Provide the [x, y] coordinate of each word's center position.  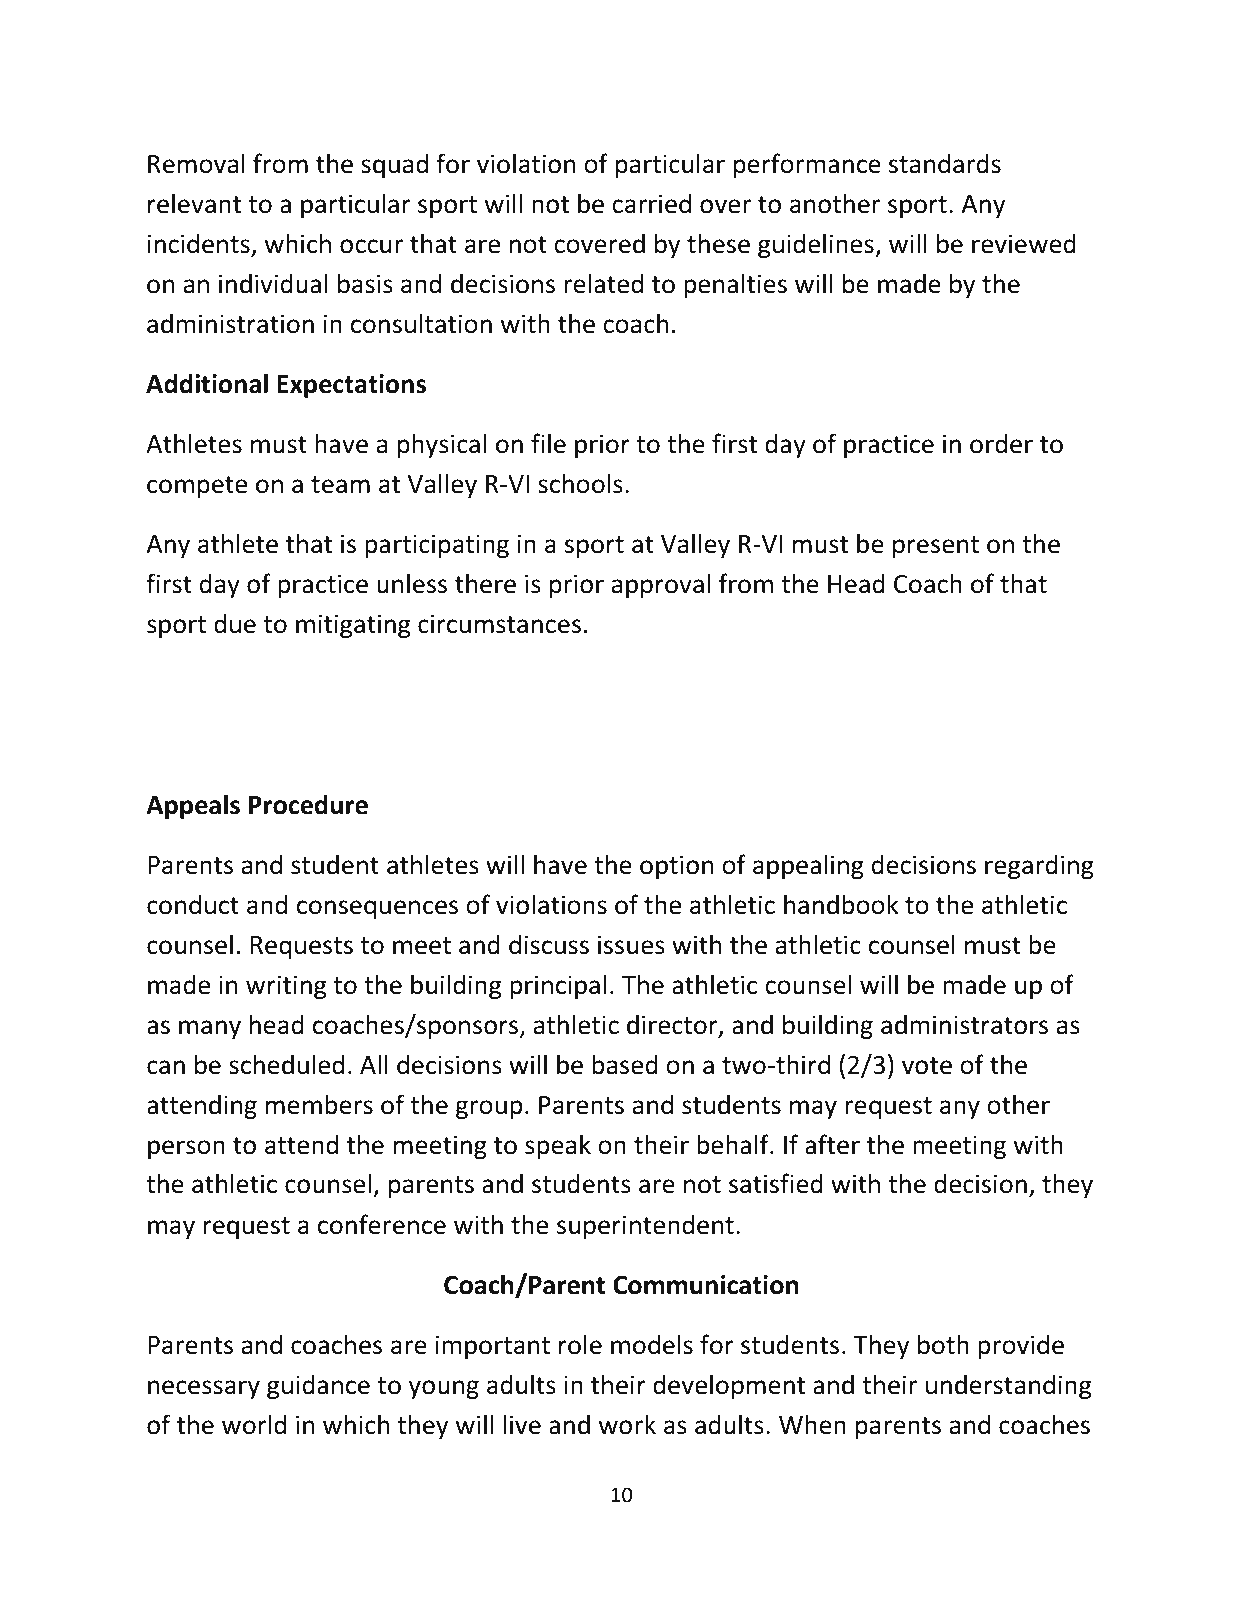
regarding [1039, 866]
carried [651, 203]
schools [580, 483]
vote [927, 1066]
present [936, 547]
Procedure [308, 804]
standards [945, 163]
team [340, 485]
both [943, 1344]
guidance [318, 1386]
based [625, 1064]
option [676, 867]
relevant [194, 203]
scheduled [286, 1064]
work [627, 1424]
